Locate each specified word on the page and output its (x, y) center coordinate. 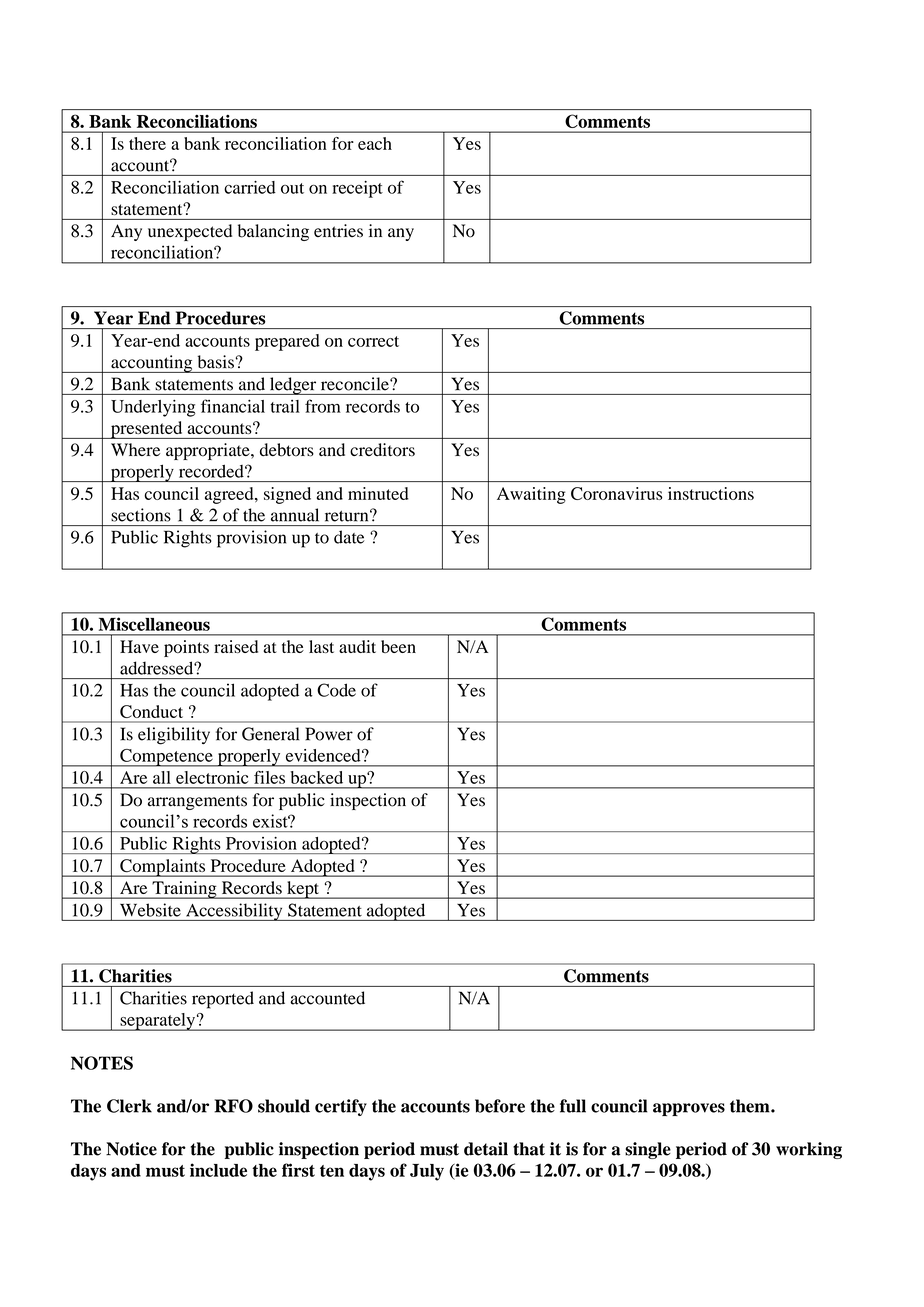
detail (486, 1149)
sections (141, 515)
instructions (711, 493)
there (147, 143)
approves (689, 1109)
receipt (357, 189)
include (218, 1170)
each (375, 143)
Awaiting (531, 495)
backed (317, 777)
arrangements (197, 802)
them (751, 1106)
